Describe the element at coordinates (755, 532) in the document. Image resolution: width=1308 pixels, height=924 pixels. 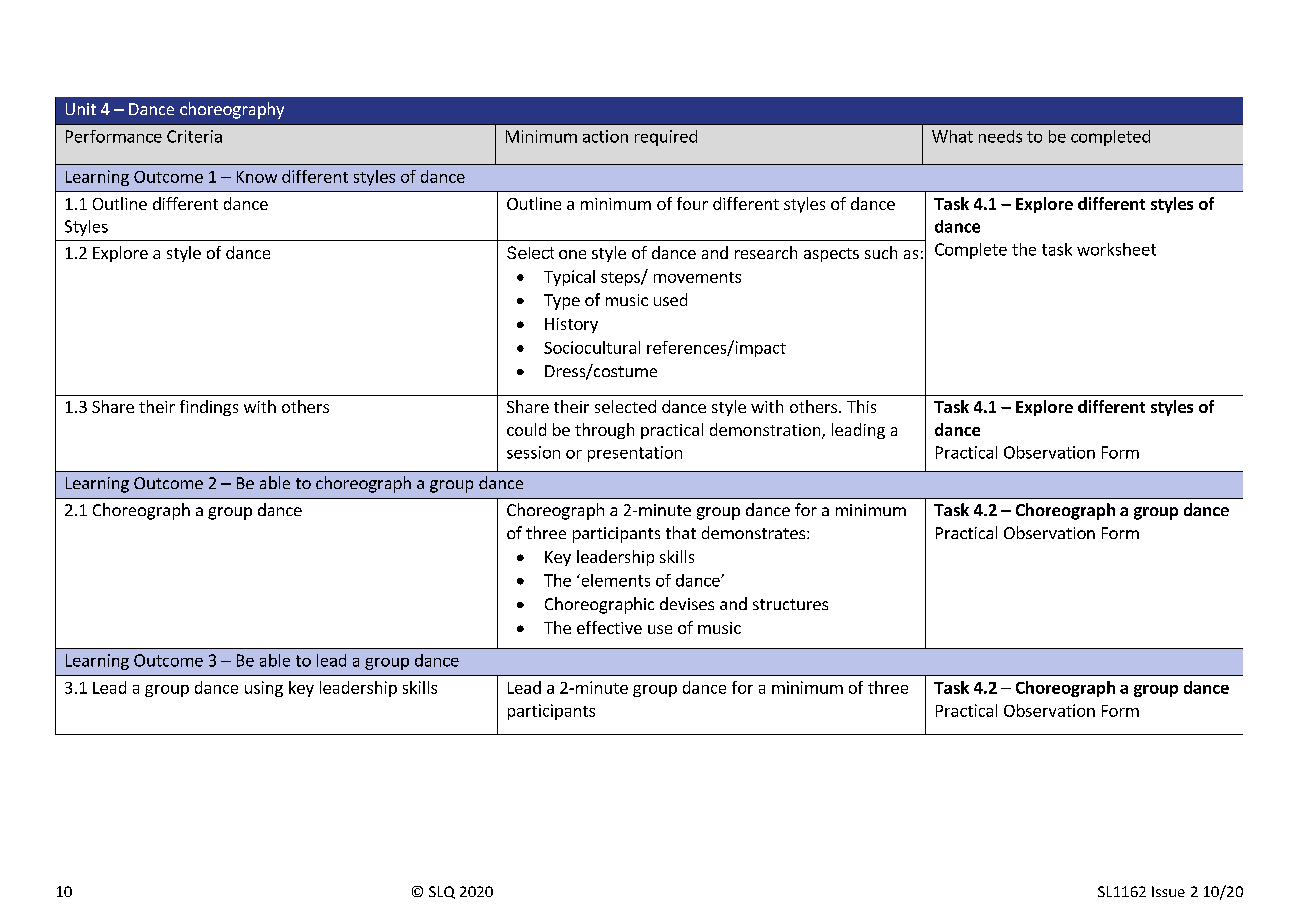
I see `demonstrates` at that location.
